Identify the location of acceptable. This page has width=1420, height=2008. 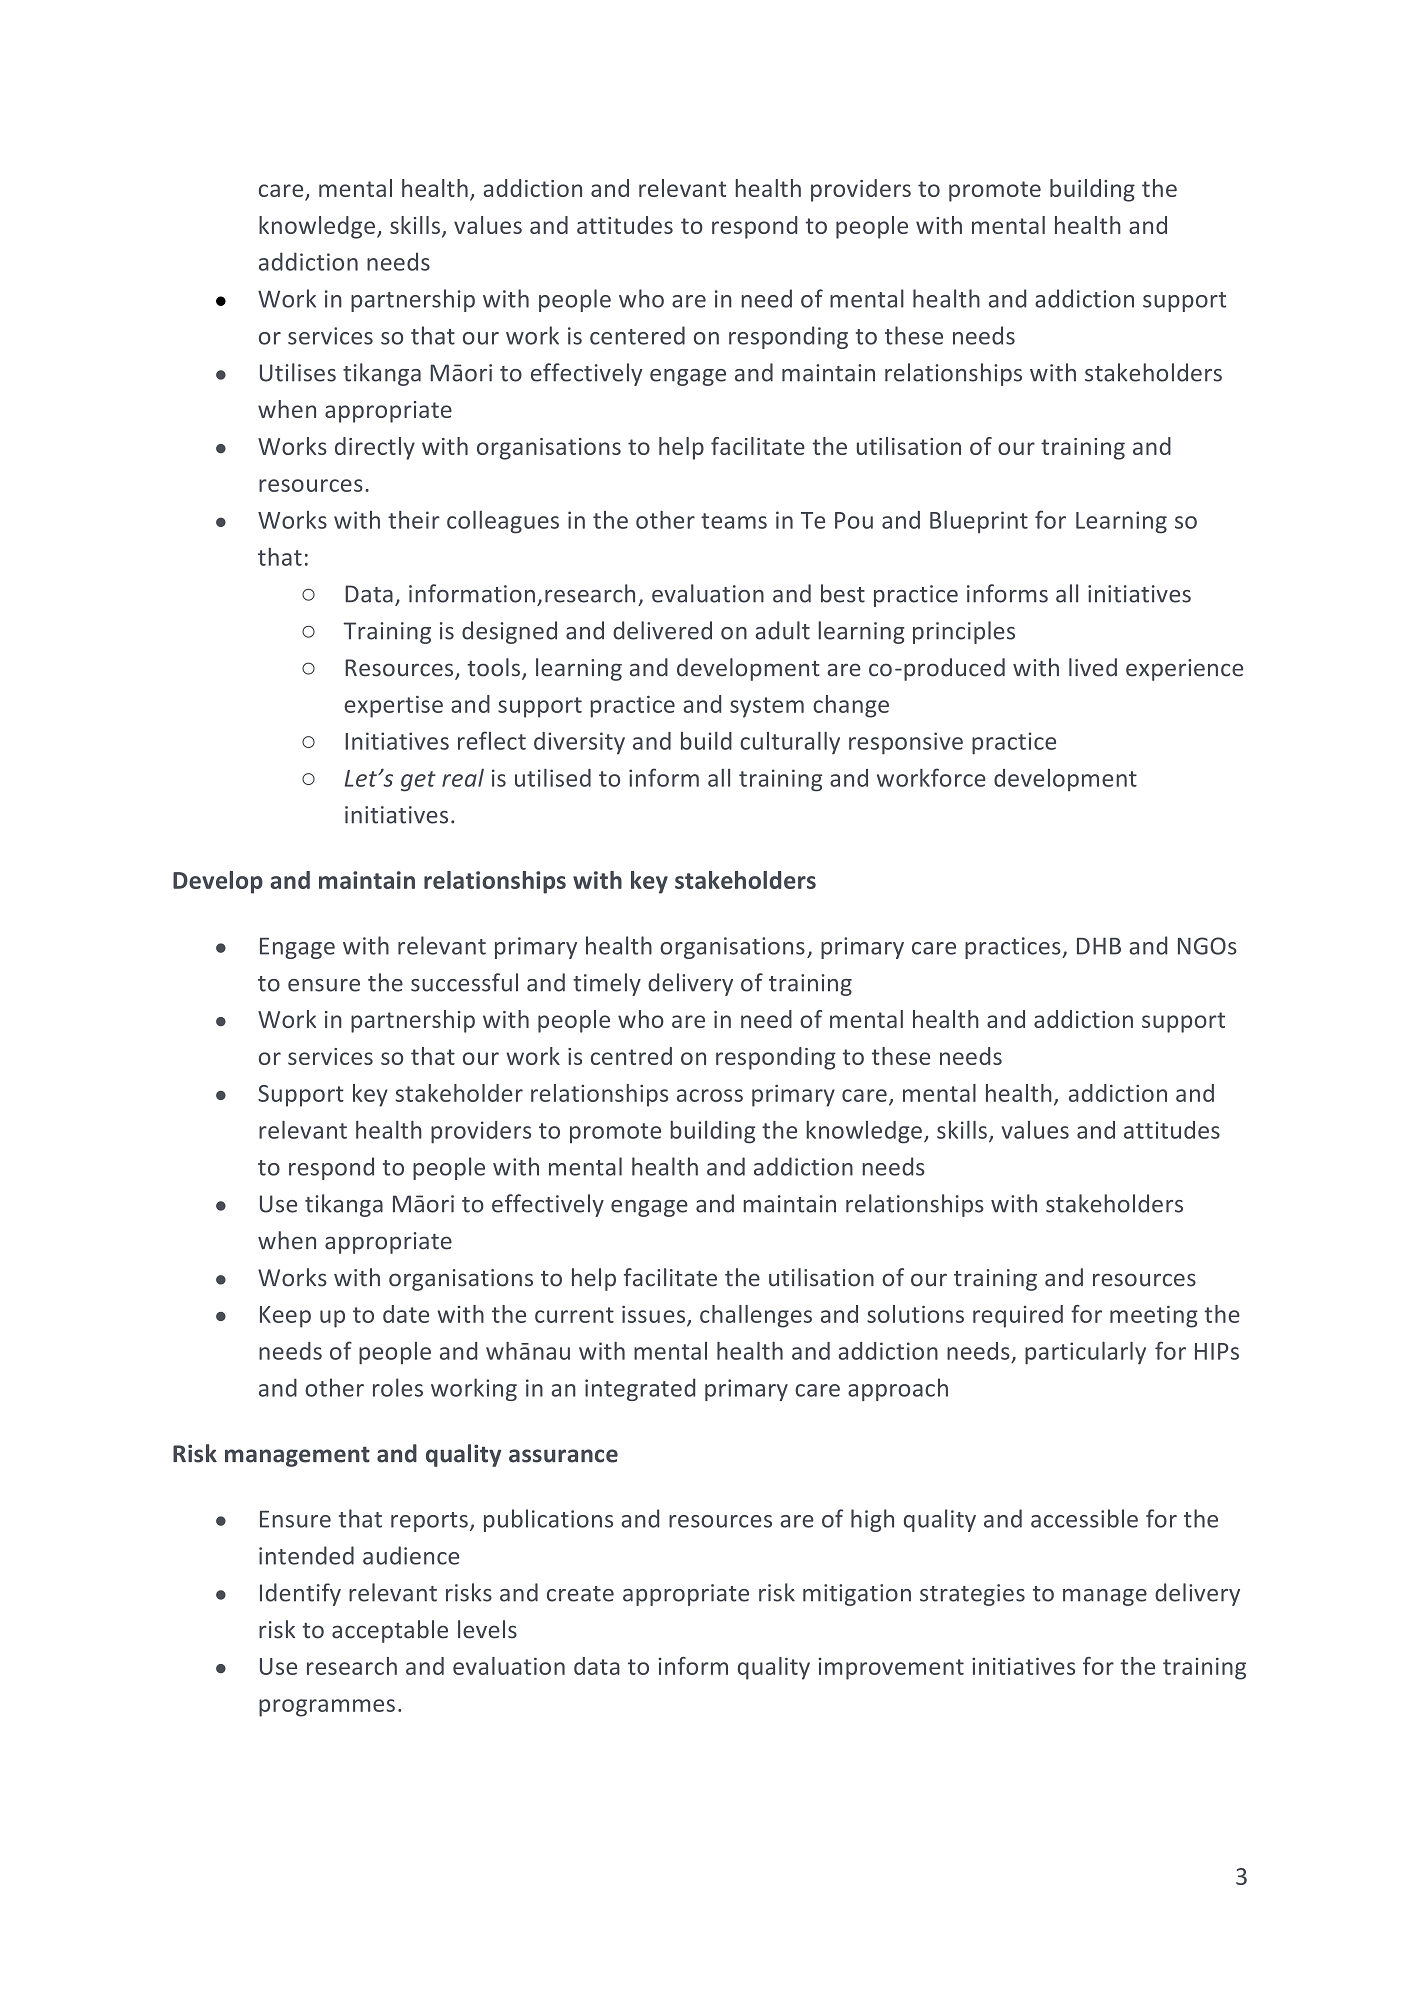
(390, 1631).
